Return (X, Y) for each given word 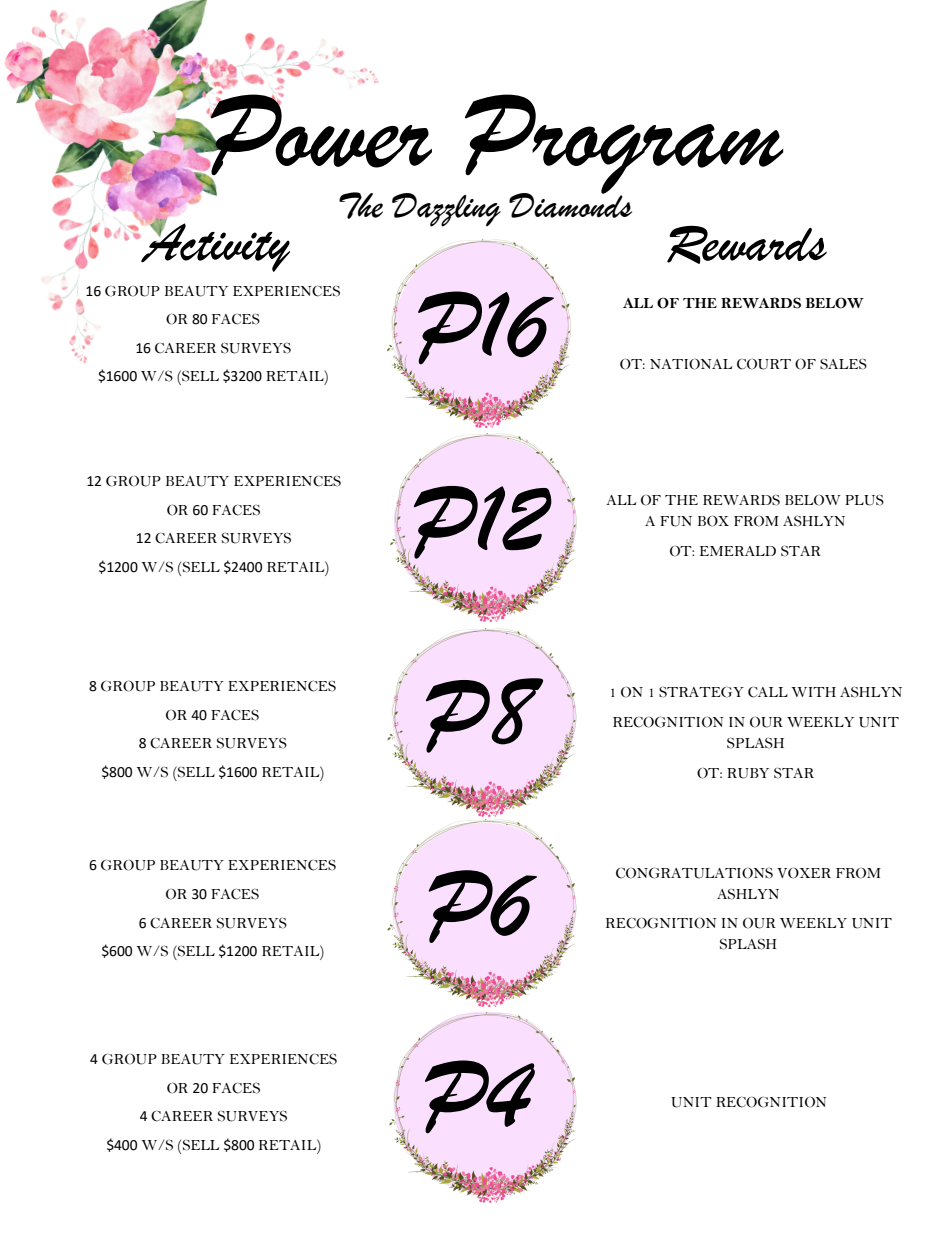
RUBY (748, 773)
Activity (214, 246)
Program (623, 145)
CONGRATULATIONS (694, 873)
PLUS (864, 500)
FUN (676, 521)
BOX (713, 521)
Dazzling (446, 210)
